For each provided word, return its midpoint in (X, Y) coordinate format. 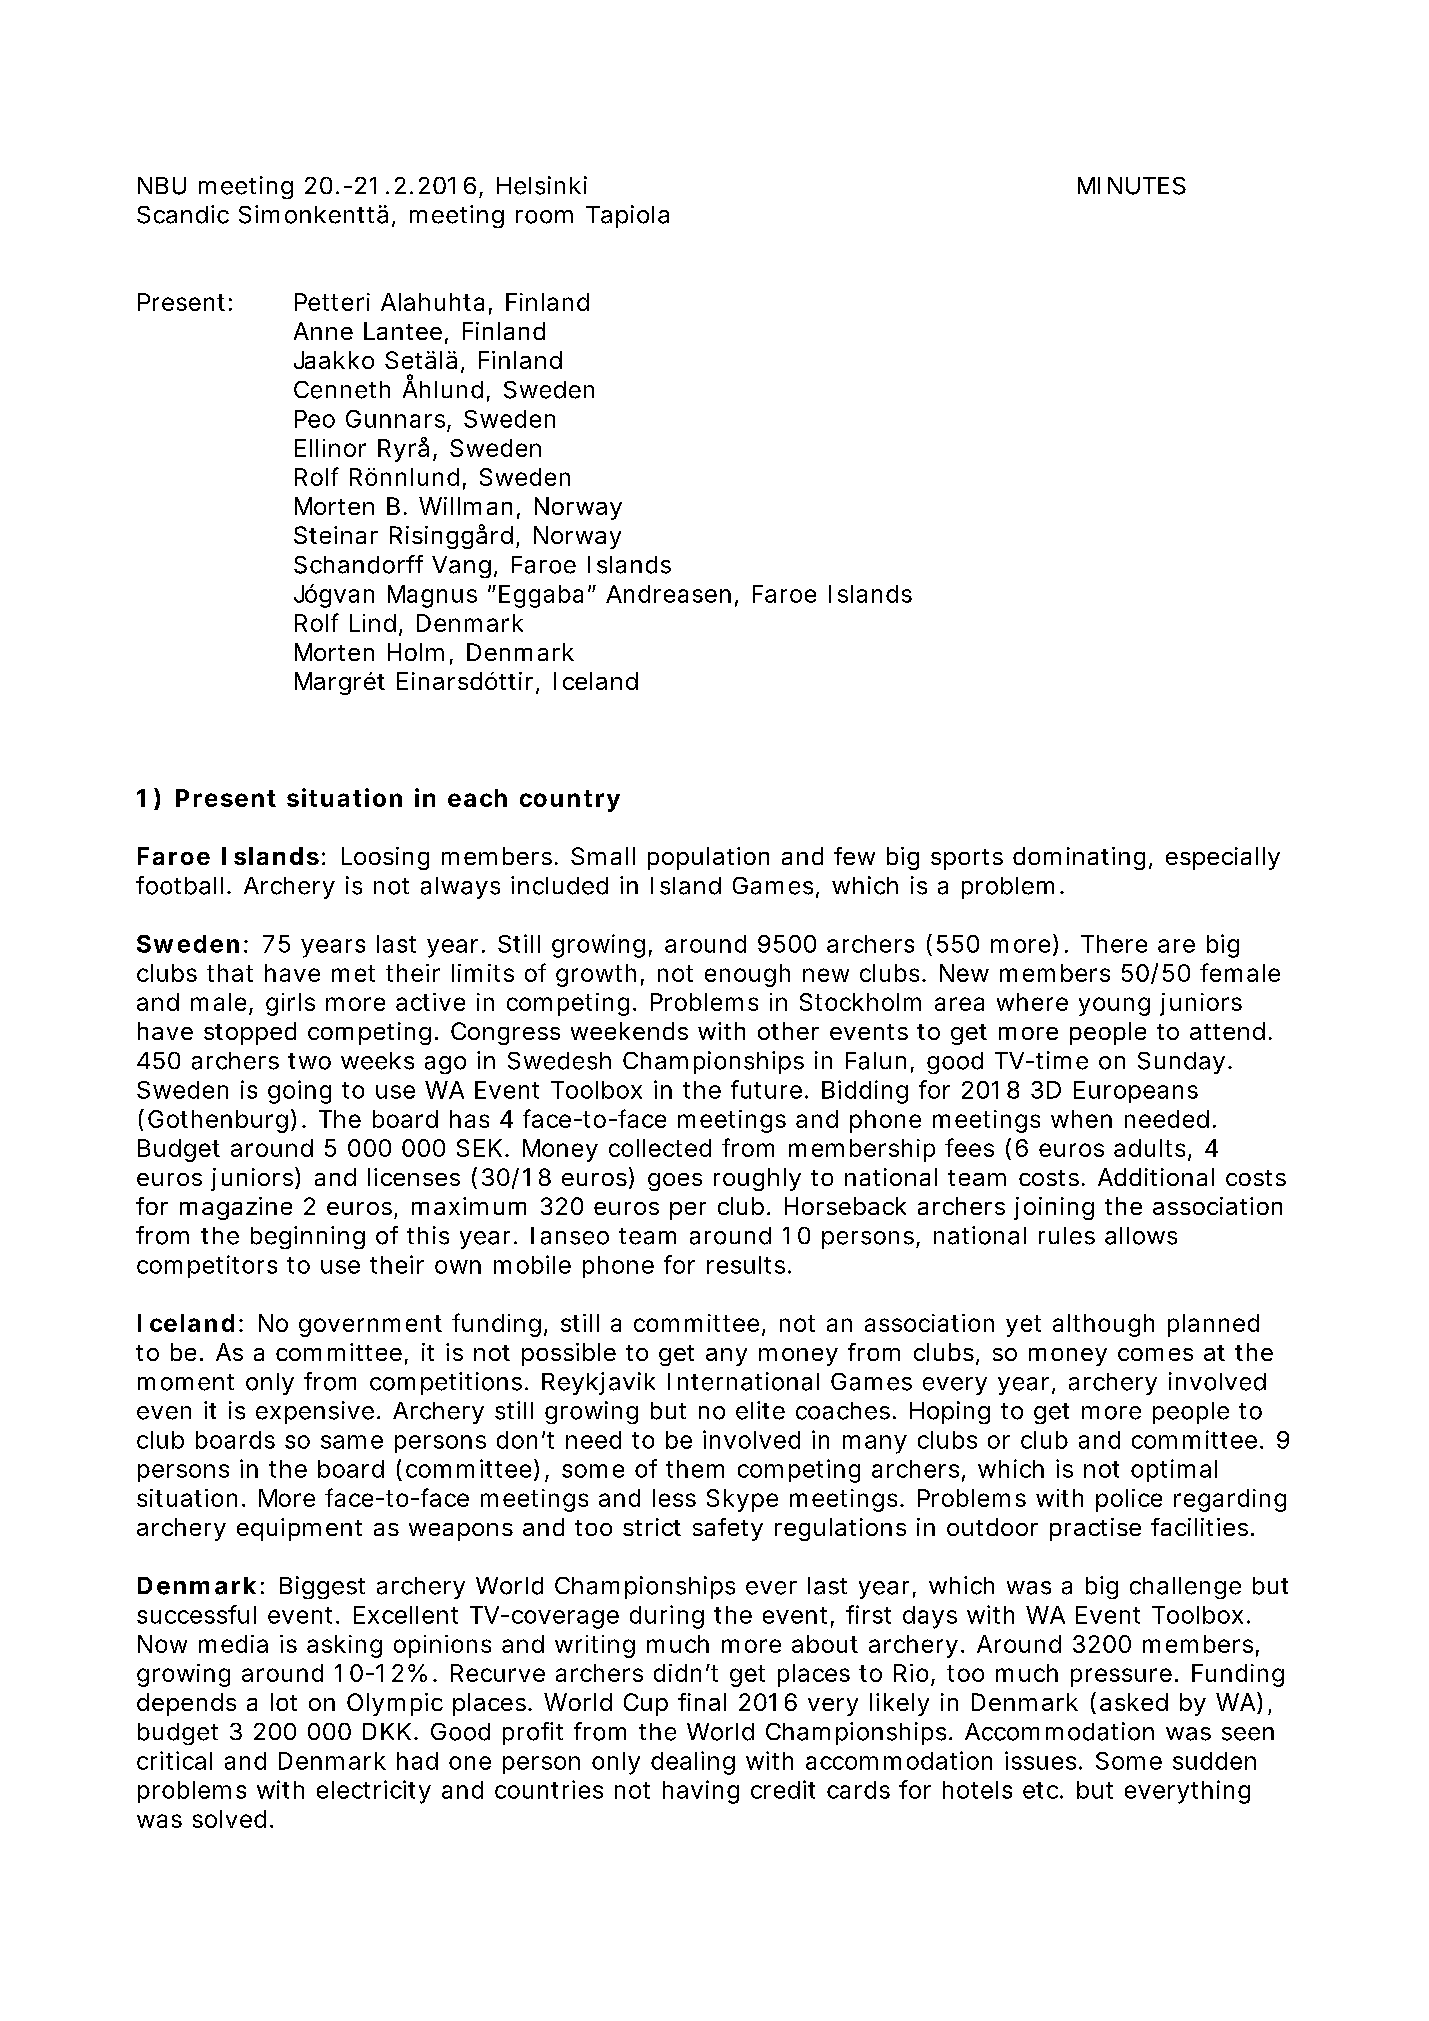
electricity (374, 1792)
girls (290, 1004)
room (544, 217)
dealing (693, 1763)
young (1114, 1006)
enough (747, 975)
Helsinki (542, 185)
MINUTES (1132, 186)
